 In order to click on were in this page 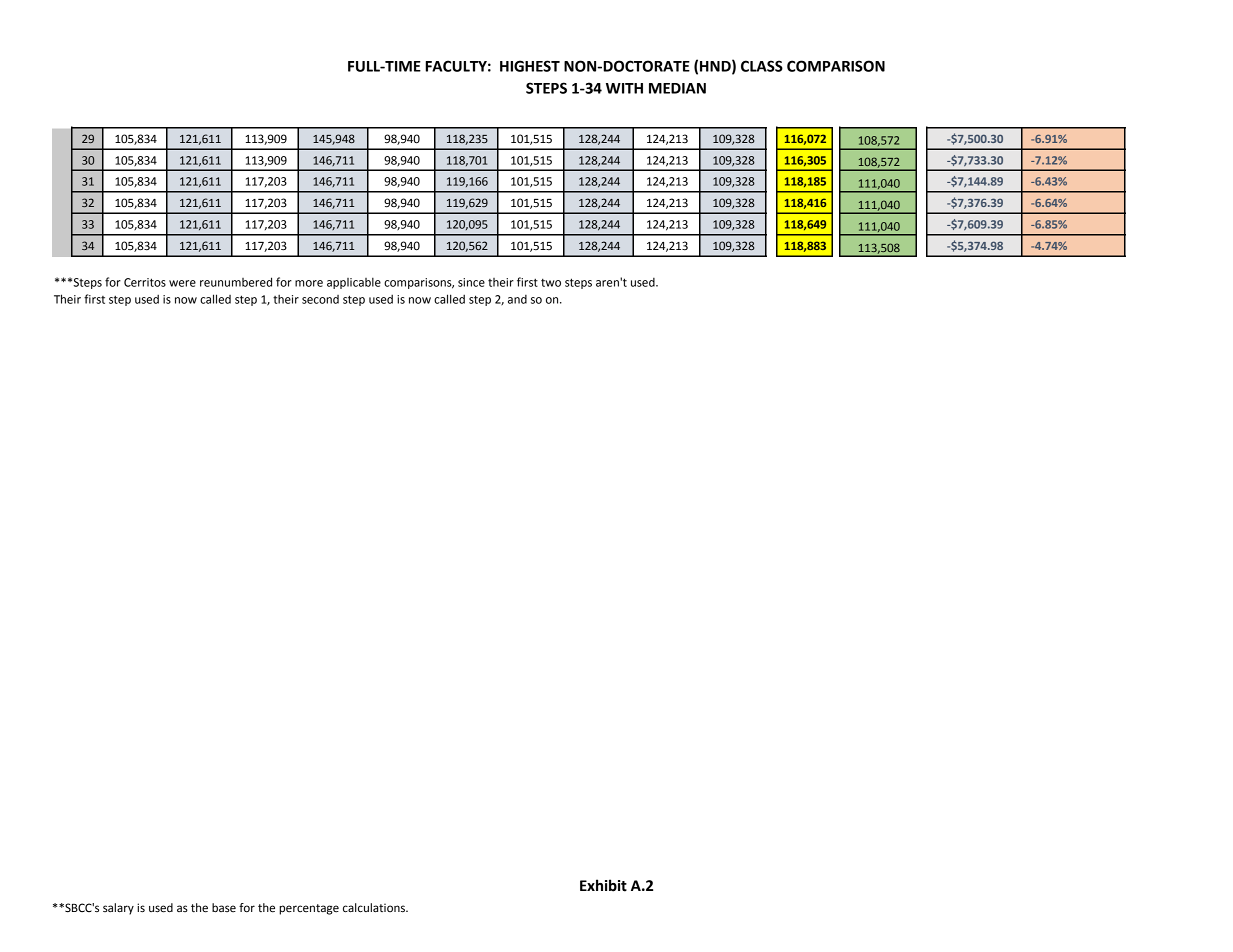, I will do `click(182, 283)`.
